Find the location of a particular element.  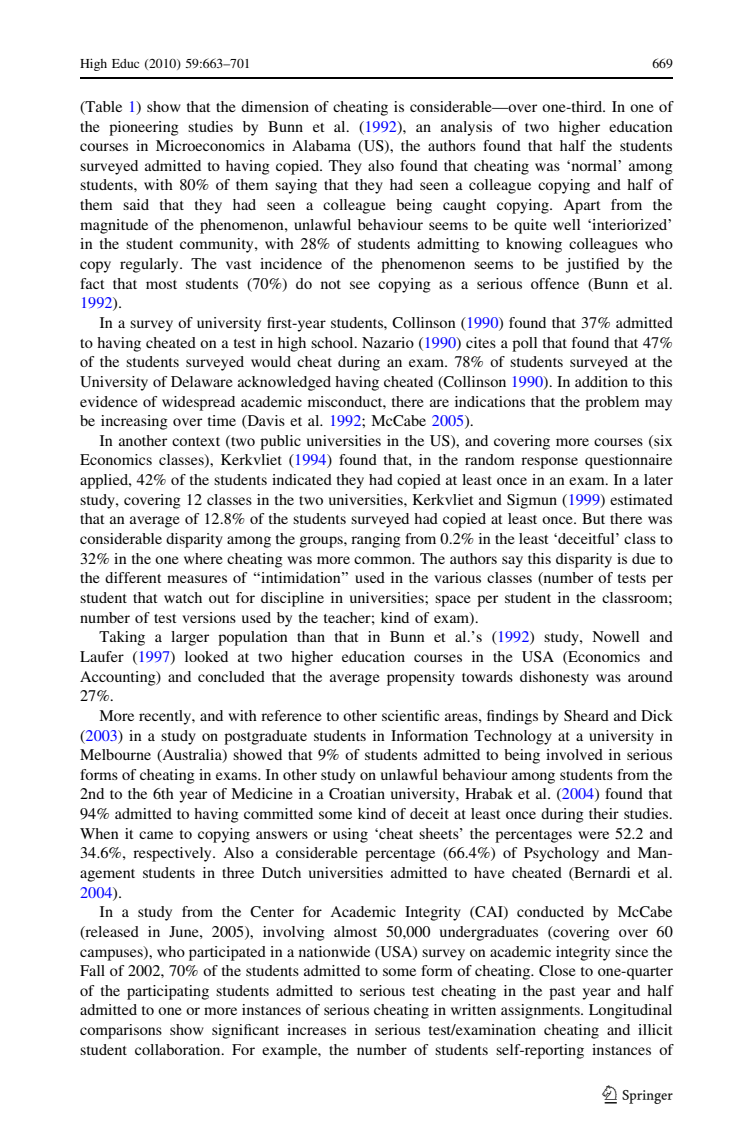

different is located at coordinates (133, 577).
